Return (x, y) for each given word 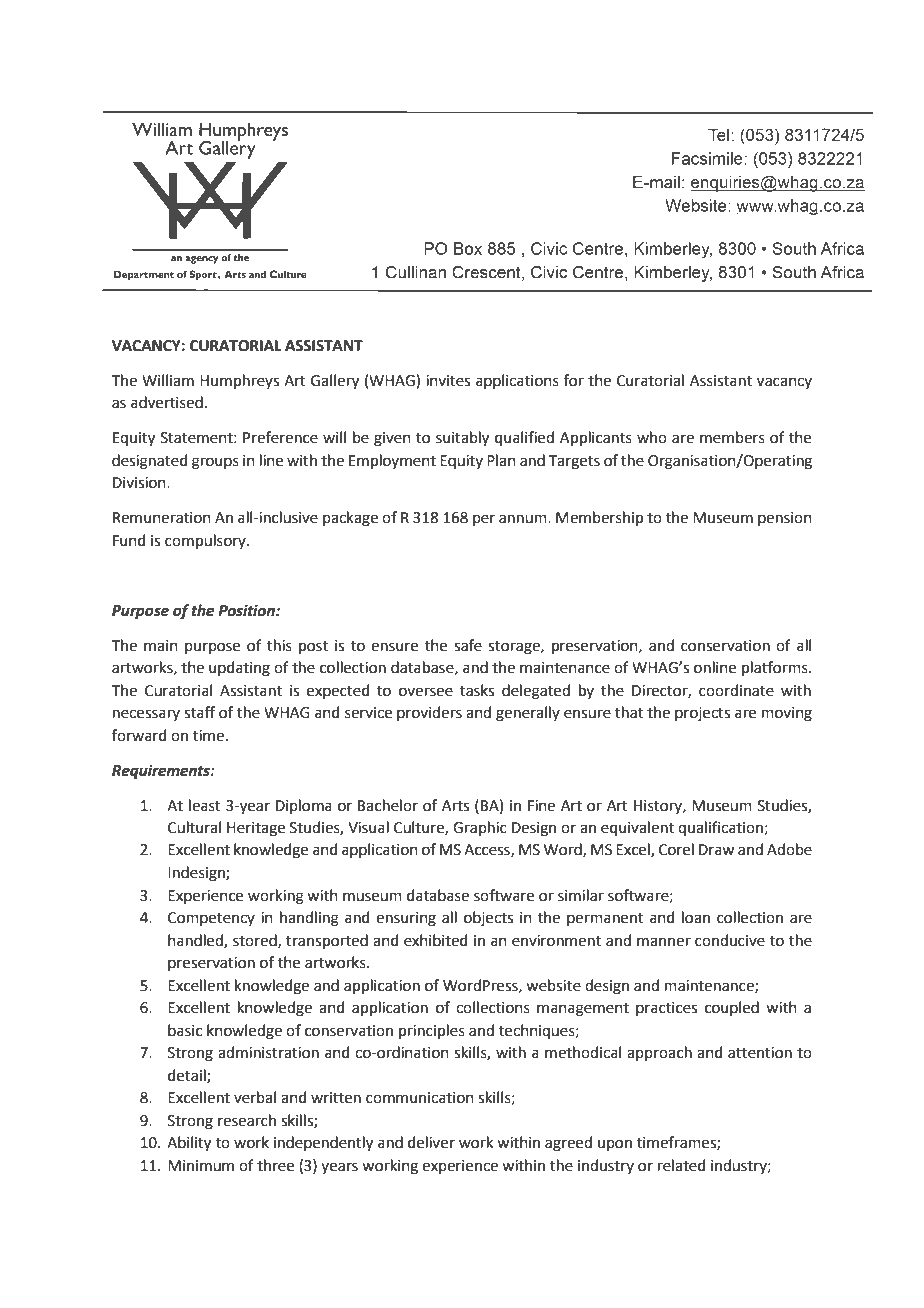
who (652, 437)
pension (785, 519)
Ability (189, 1144)
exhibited (436, 940)
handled (196, 941)
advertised (167, 402)
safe (468, 645)
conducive (730, 940)
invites (448, 381)
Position (247, 610)
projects (702, 714)
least (205, 805)
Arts (455, 806)
